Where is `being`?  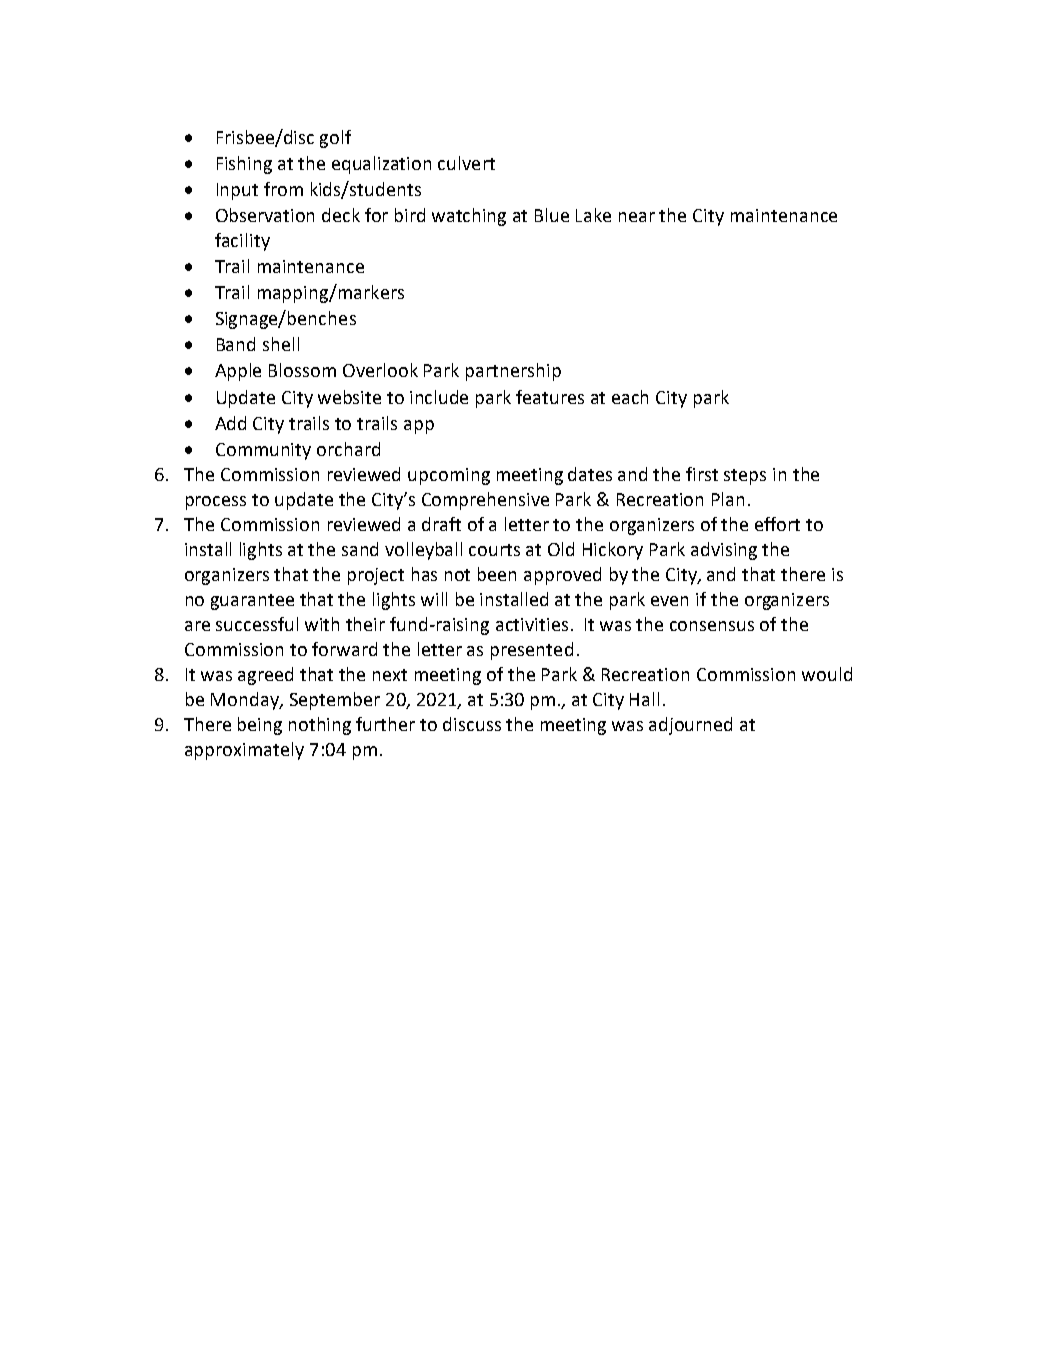
being is located at coordinates (260, 726).
